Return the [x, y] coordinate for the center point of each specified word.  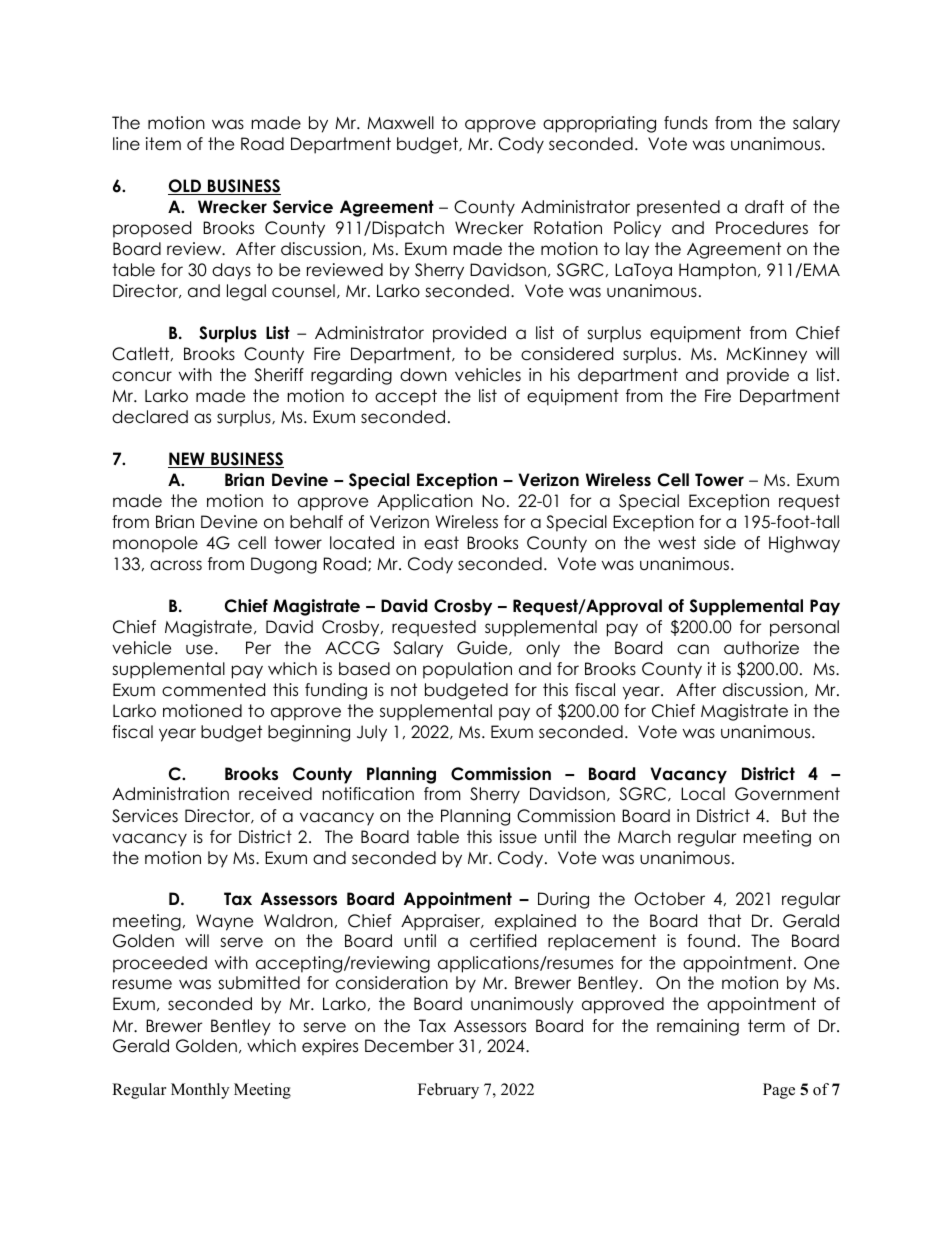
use [199, 649]
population [467, 670]
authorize [761, 648]
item [163, 144]
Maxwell [400, 123]
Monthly [200, 1091]
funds [686, 123]
